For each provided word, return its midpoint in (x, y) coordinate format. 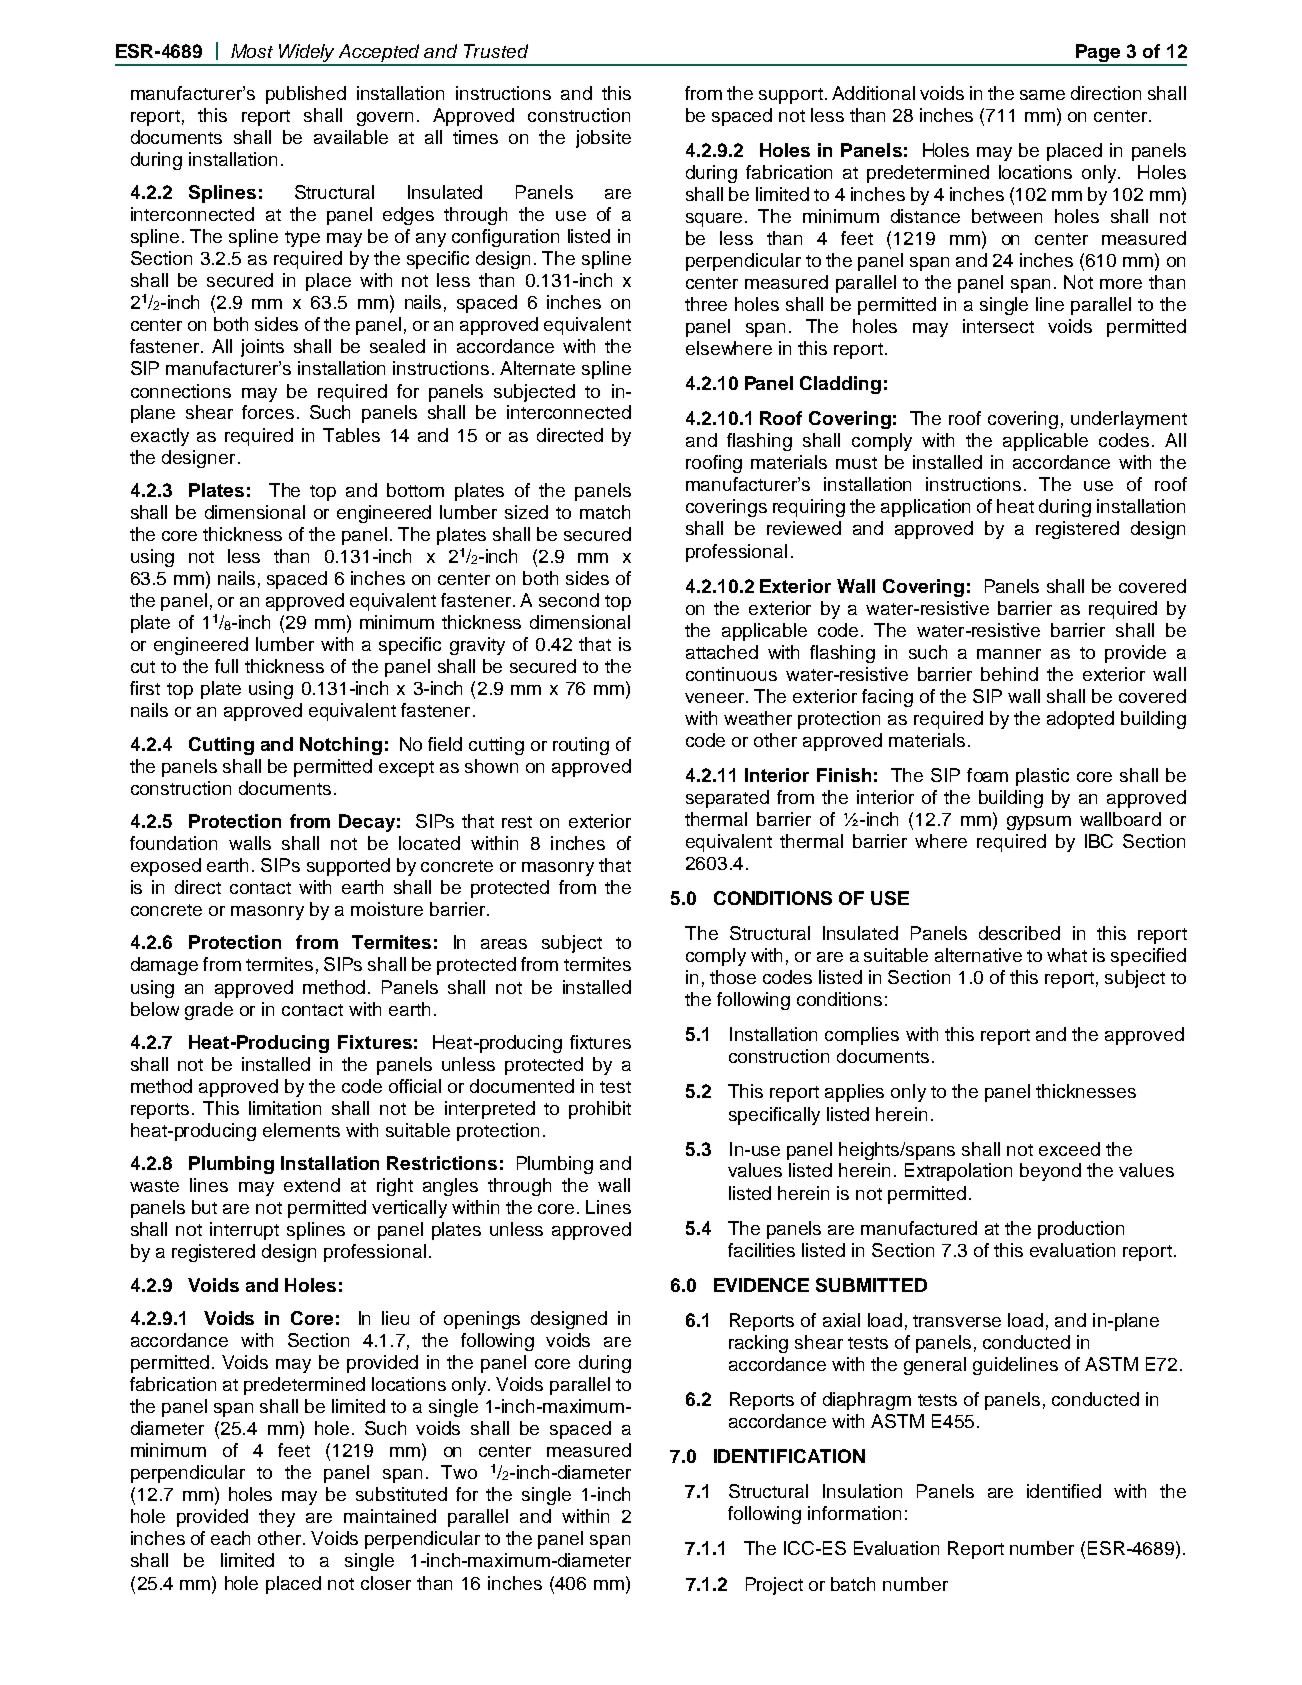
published (306, 95)
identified (1064, 1491)
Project (774, 1586)
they (277, 1518)
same (1042, 95)
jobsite (603, 139)
